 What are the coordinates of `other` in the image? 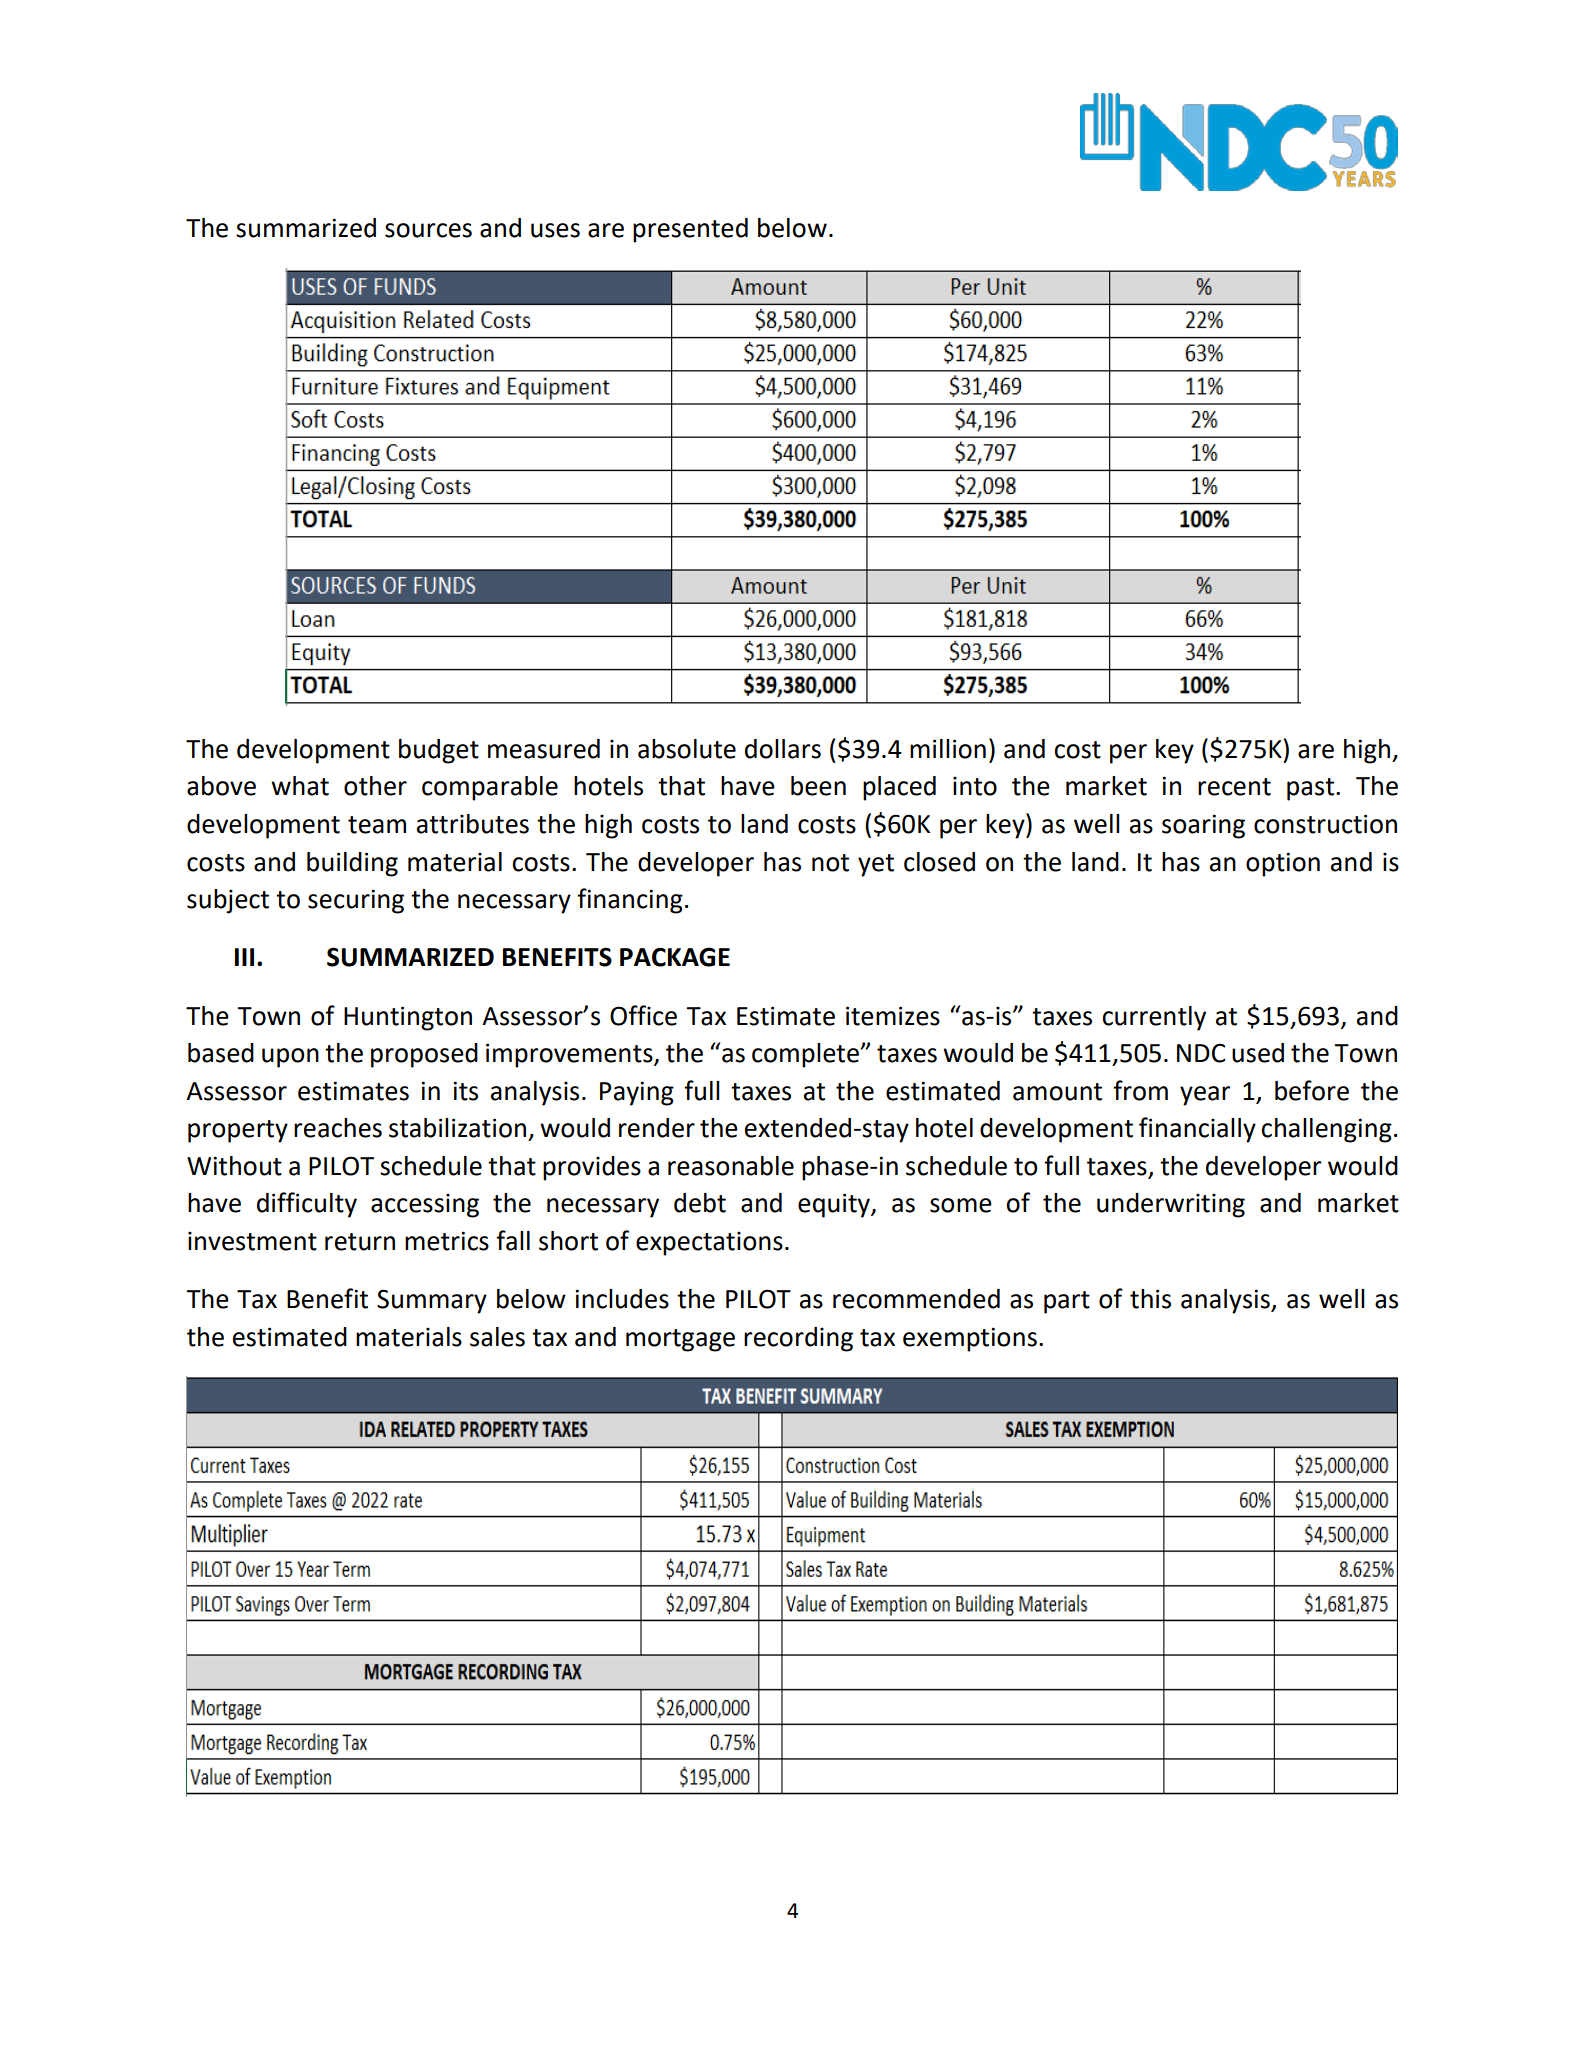 It's located at (375, 786).
